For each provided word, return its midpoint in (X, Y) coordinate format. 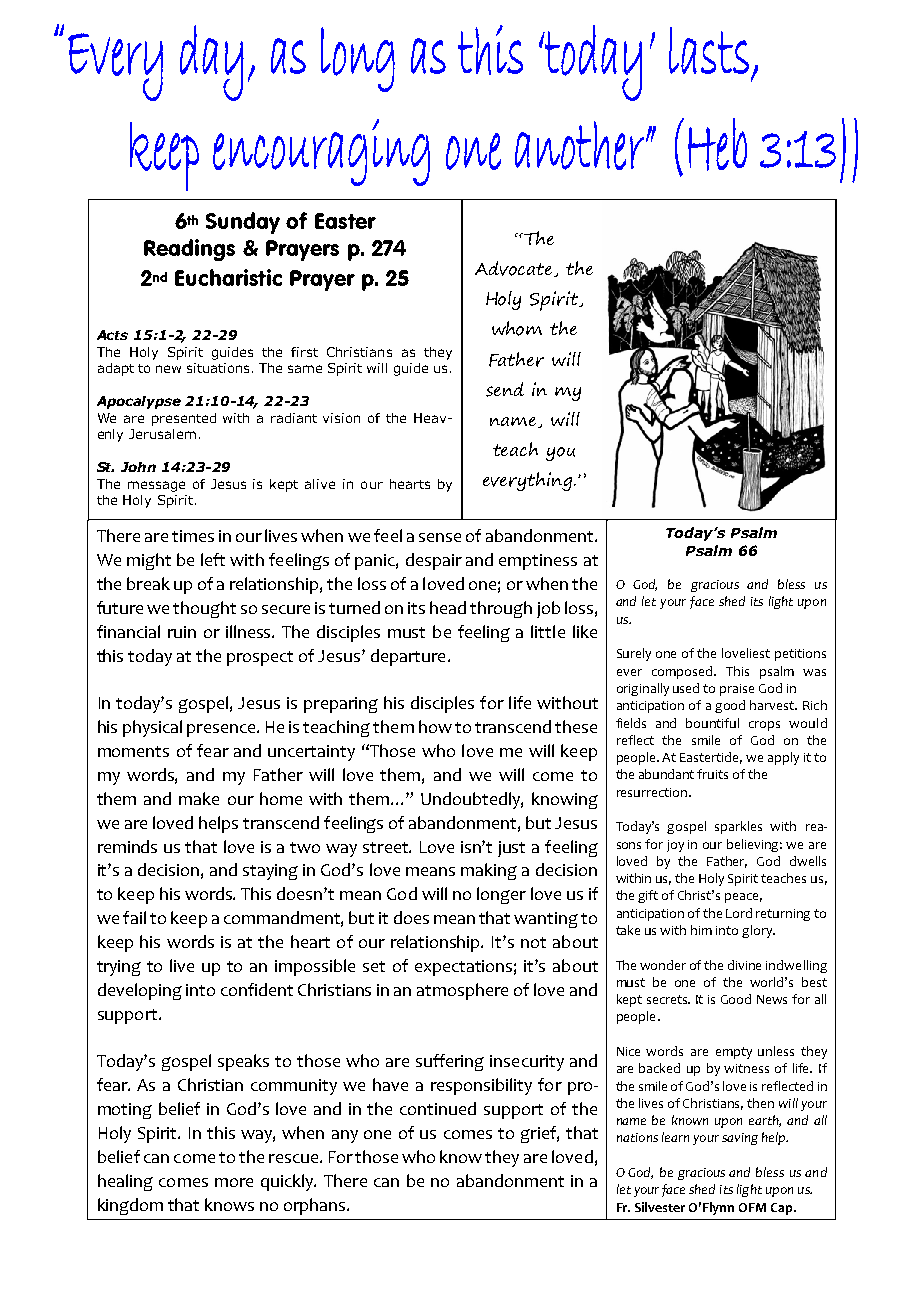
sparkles (738, 827)
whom (517, 328)
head (448, 607)
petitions (800, 655)
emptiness (538, 562)
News (772, 999)
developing (140, 991)
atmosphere (462, 991)
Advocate (515, 269)
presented (184, 419)
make (199, 798)
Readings (189, 250)
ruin (182, 632)
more (234, 1182)
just (511, 849)
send (505, 389)
